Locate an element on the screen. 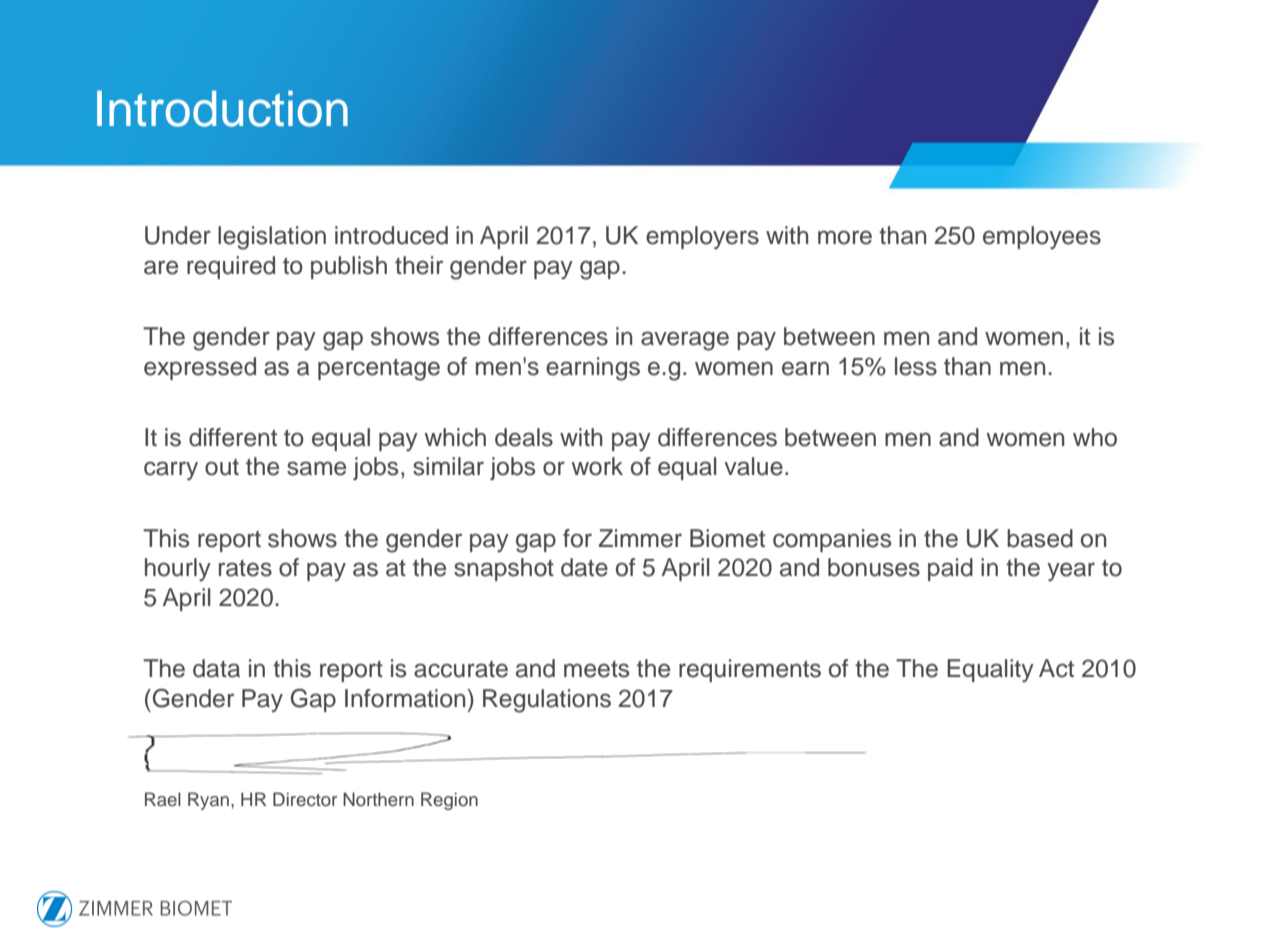  employees is located at coordinates (1042, 238).
